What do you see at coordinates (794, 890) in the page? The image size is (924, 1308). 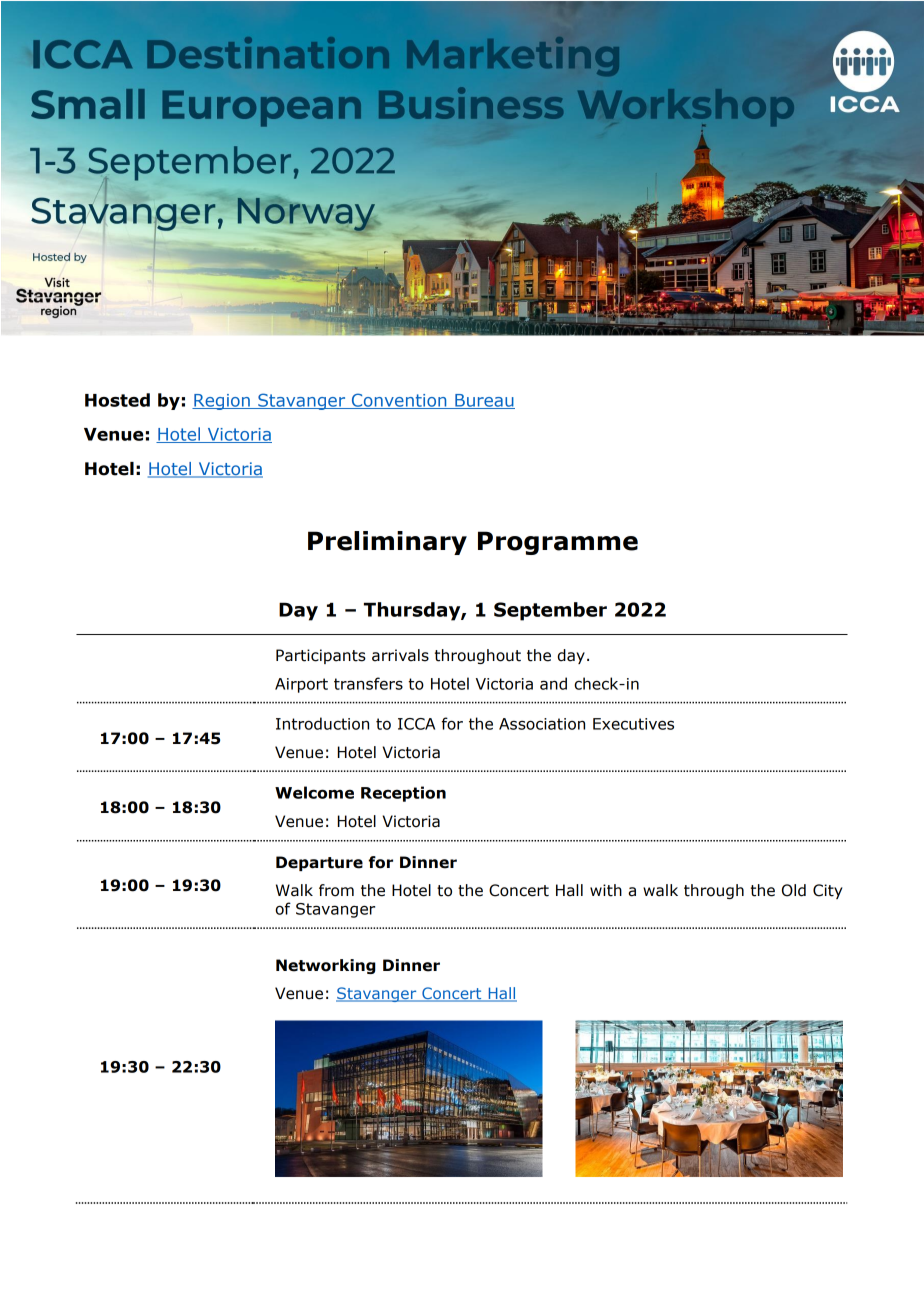 I see `Old` at bounding box center [794, 890].
